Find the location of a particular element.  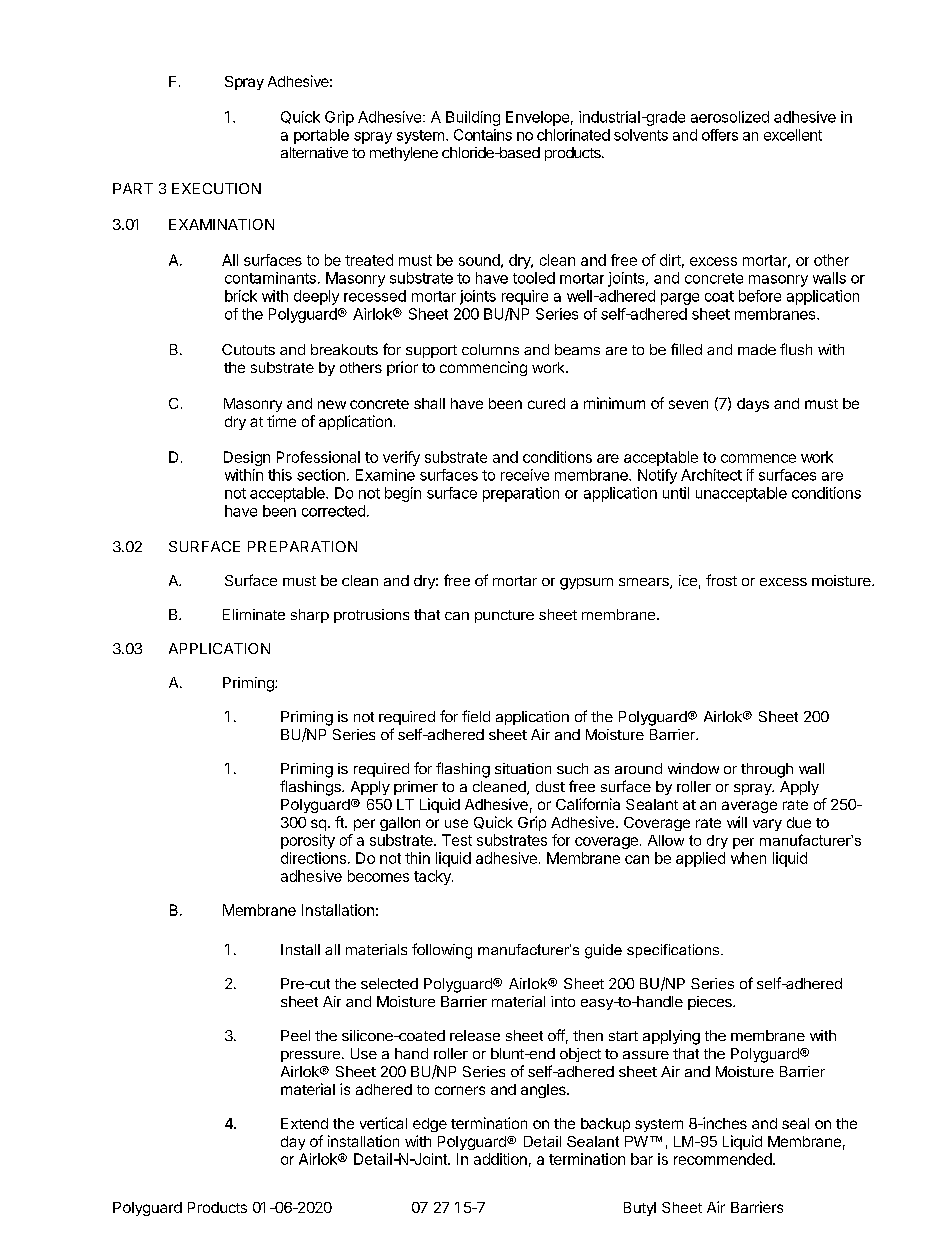

EXECUTION is located at coordinates (216, 188).
